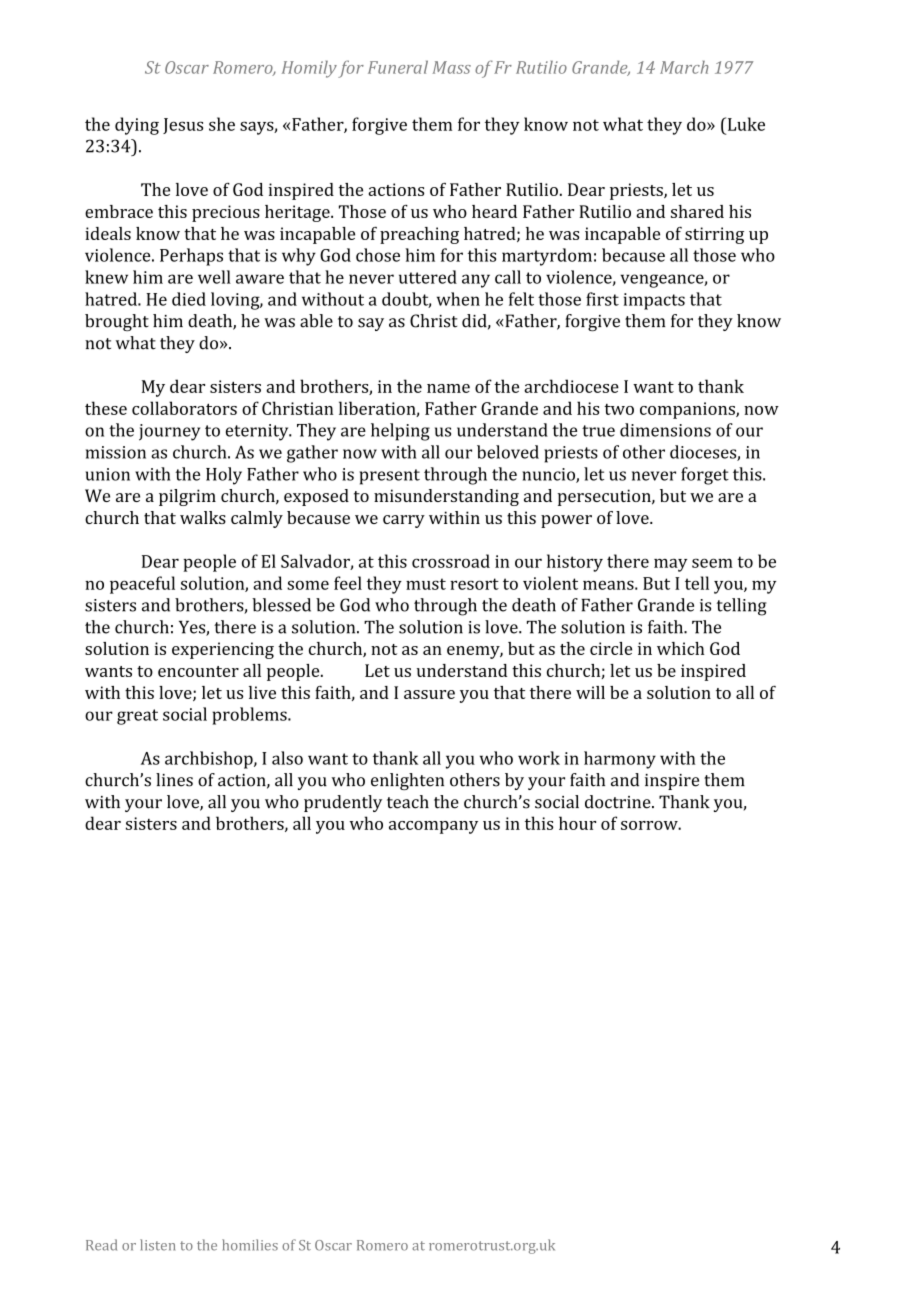 The image size is (924, 1308). I want to click on companions, so click(688, 410).
